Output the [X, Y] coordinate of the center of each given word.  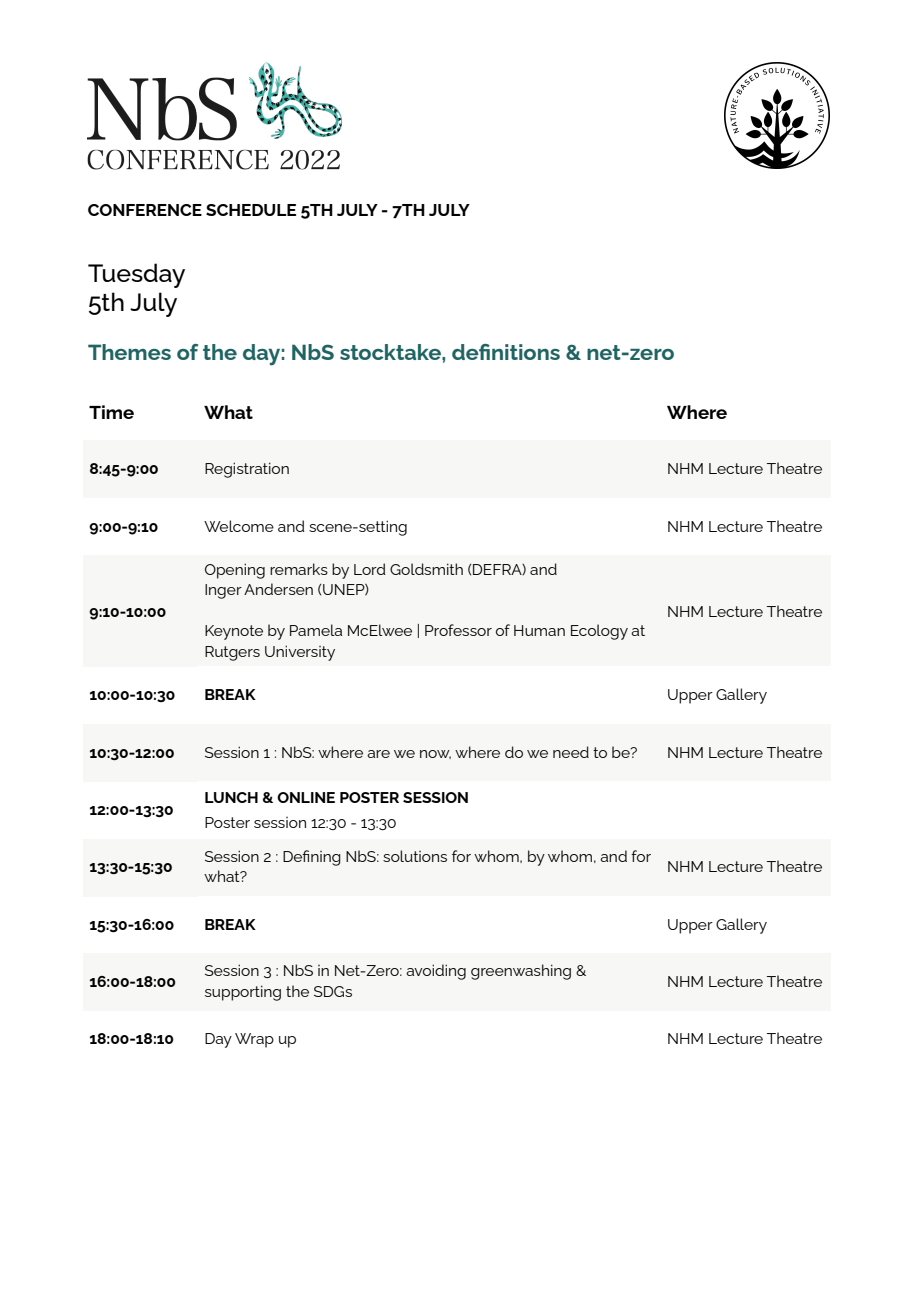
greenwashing [521, 972]
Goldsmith [426, 569]
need [571, 752]
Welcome [239, 526]
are [378, 754]
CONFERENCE [145, 210]
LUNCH [231, 797]
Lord [370, 569]
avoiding [436, 972]
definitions [506, 352]
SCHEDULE [251, 210]
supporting [243, 993]
